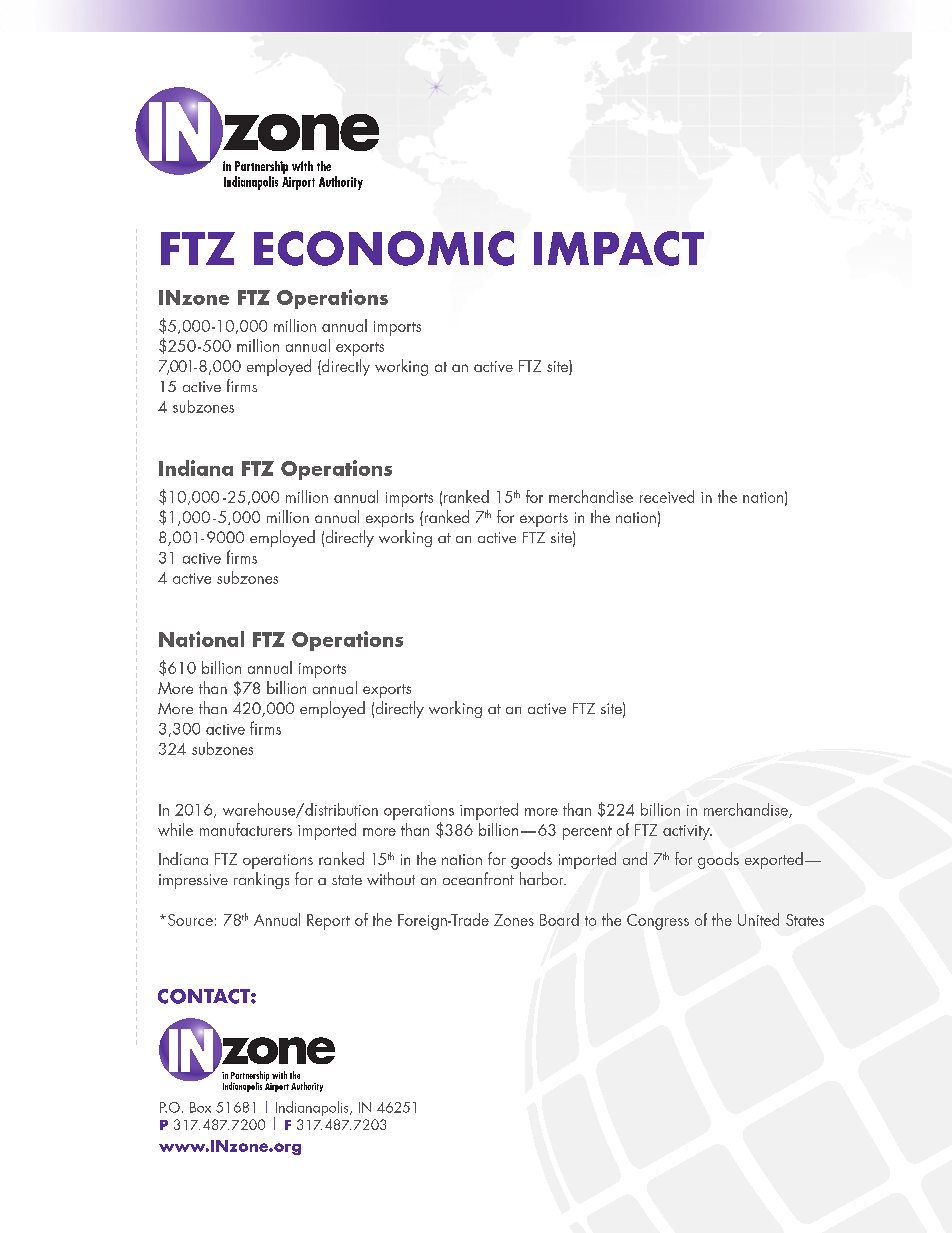 This screenshot has width=952, height=1233. I want to click on oceanfront, so click(478, 878).
